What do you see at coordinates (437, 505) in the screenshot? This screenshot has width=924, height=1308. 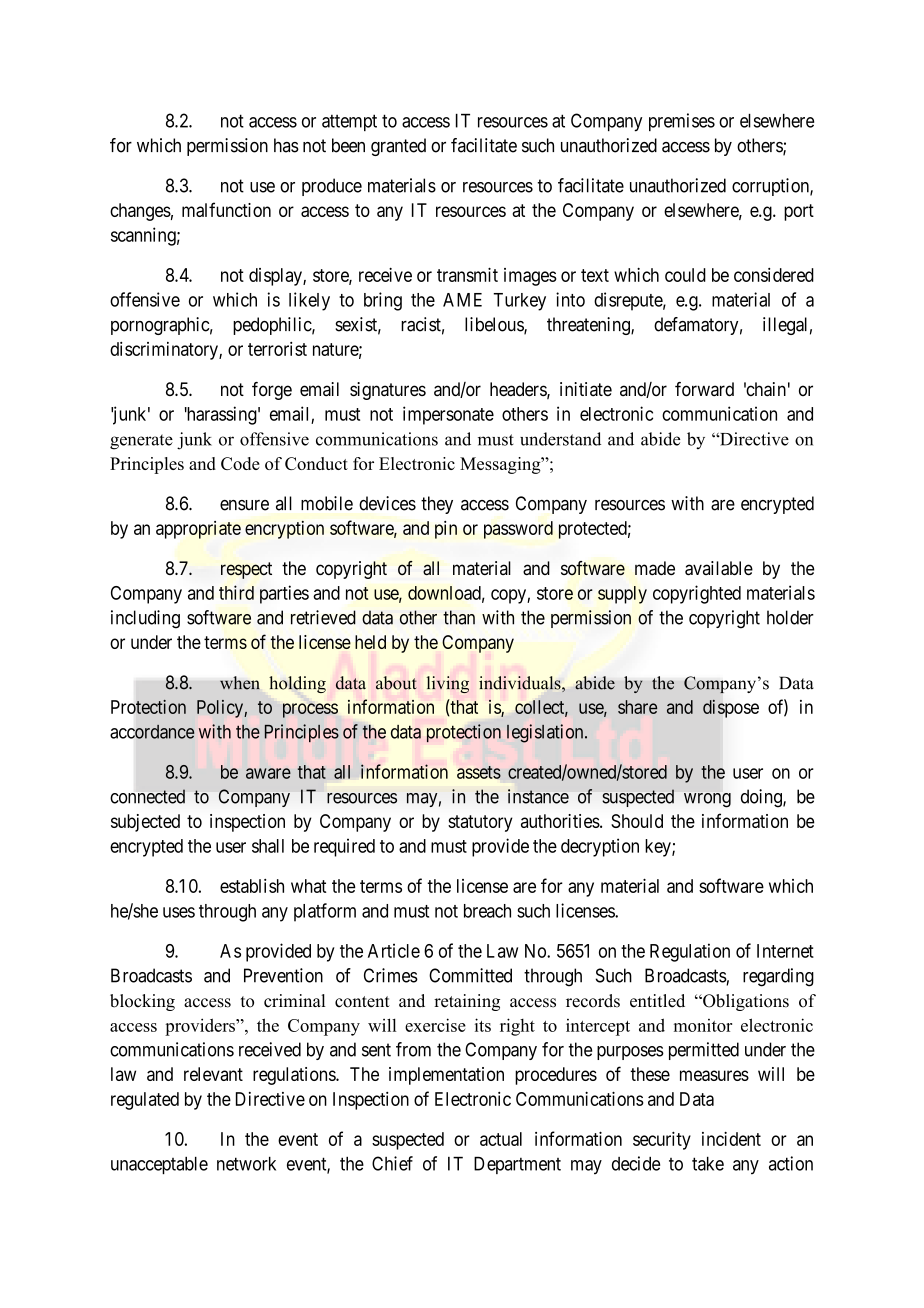 I see `they` at bounding box center [437, 505].
